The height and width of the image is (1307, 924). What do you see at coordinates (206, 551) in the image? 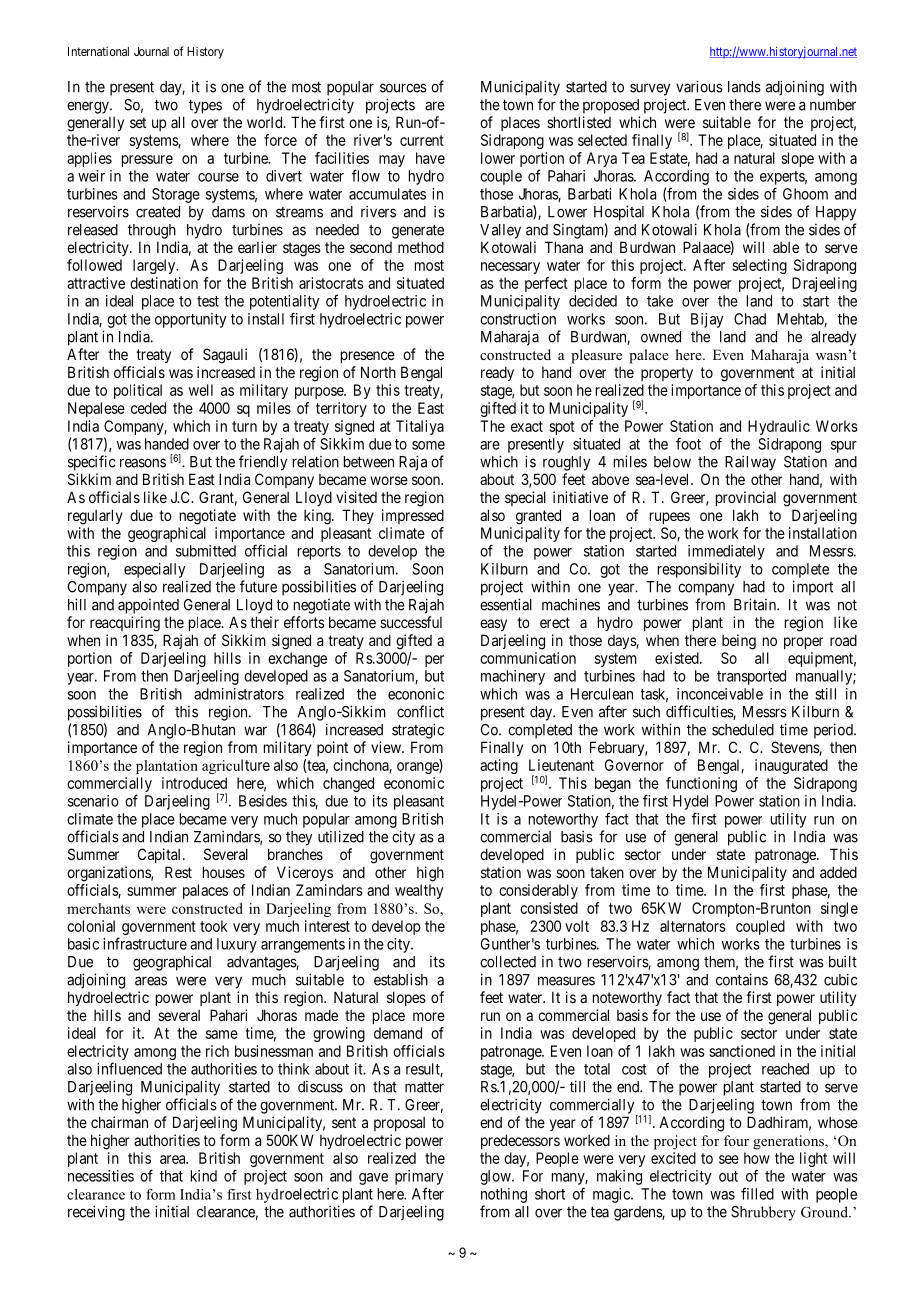
I see `submitted` at bounding box center [206, 551].
